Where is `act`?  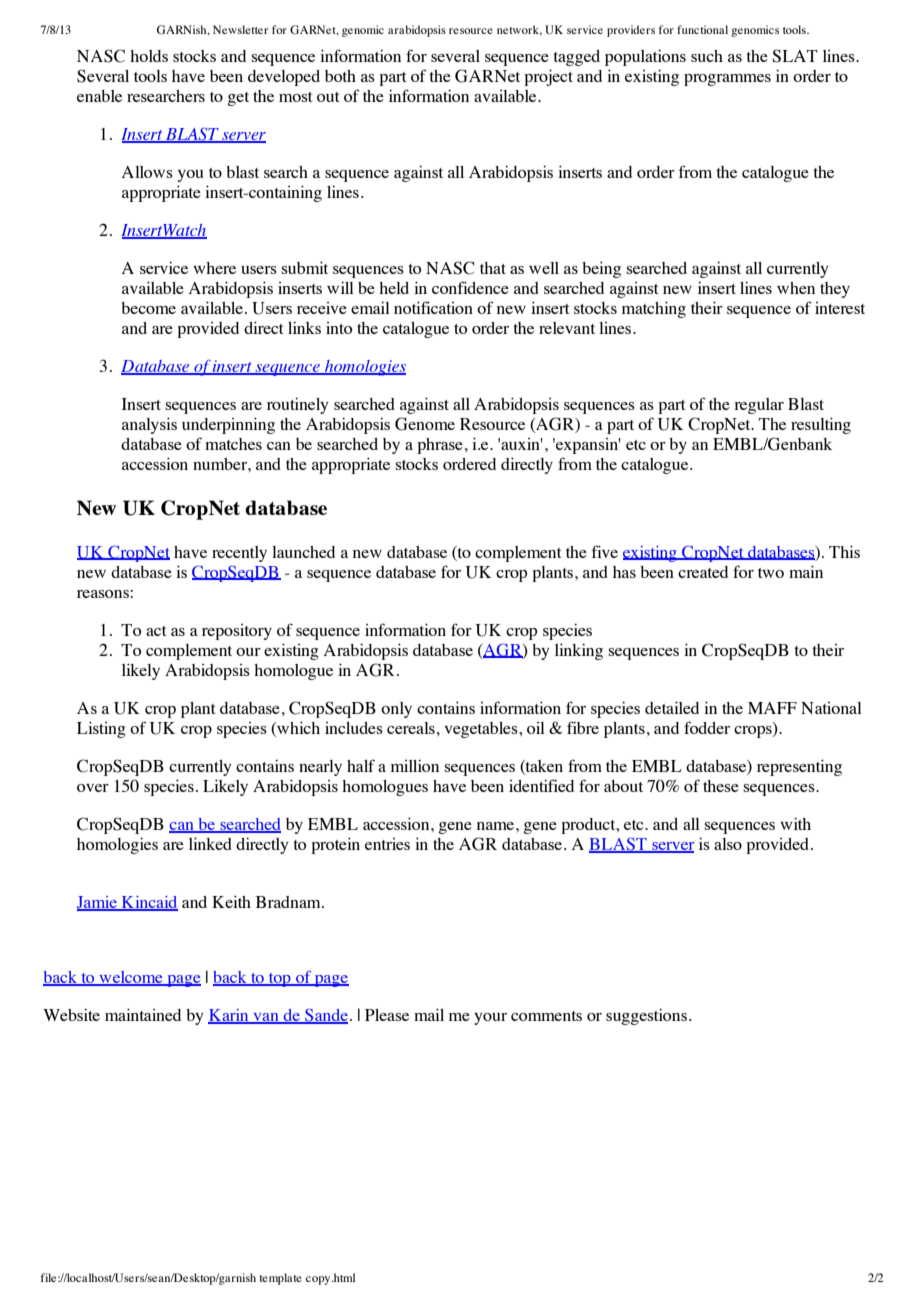 act is located at coordinates (156, 631).
